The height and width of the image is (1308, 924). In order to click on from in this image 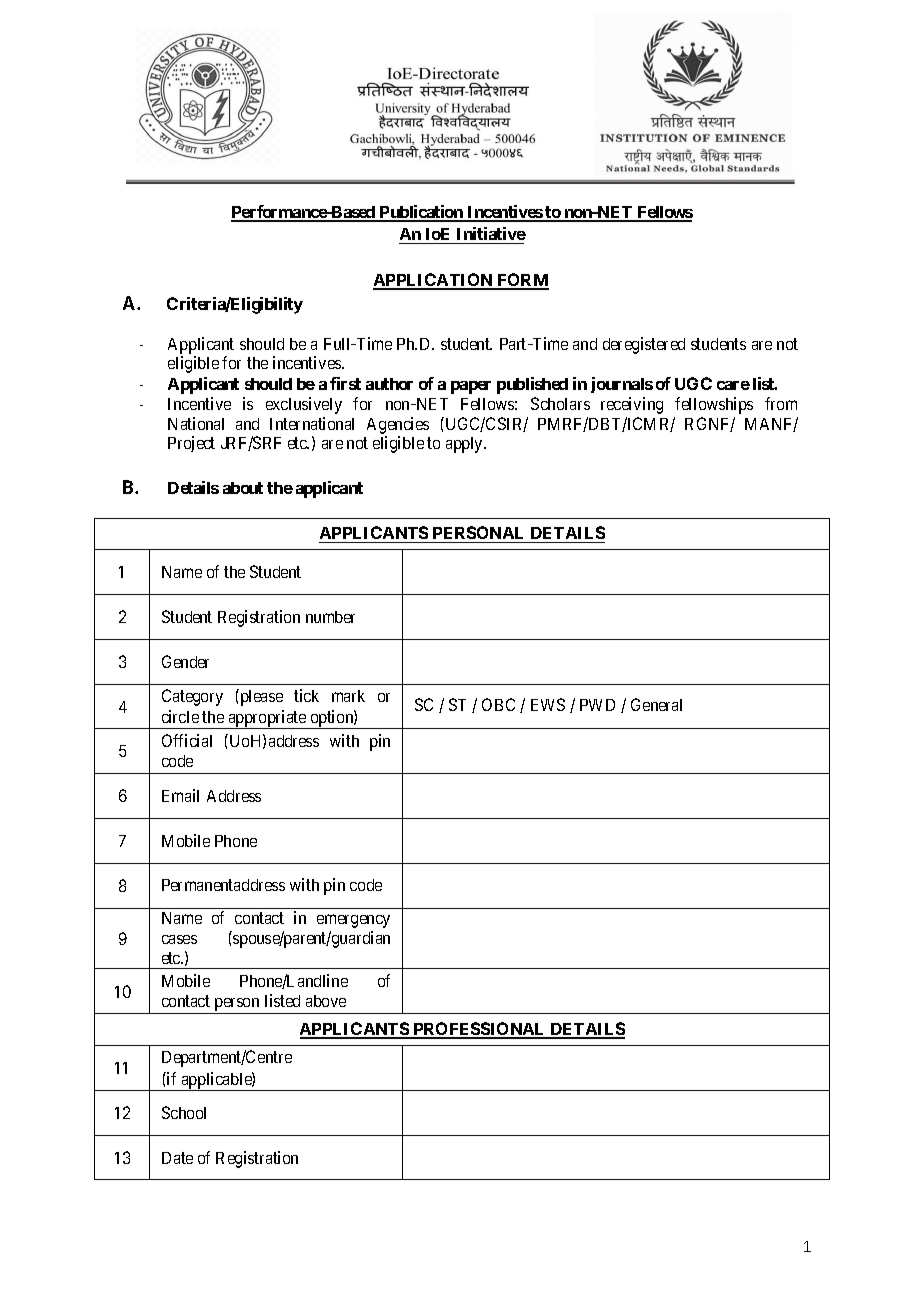, I will do `click(781, 403)`.
